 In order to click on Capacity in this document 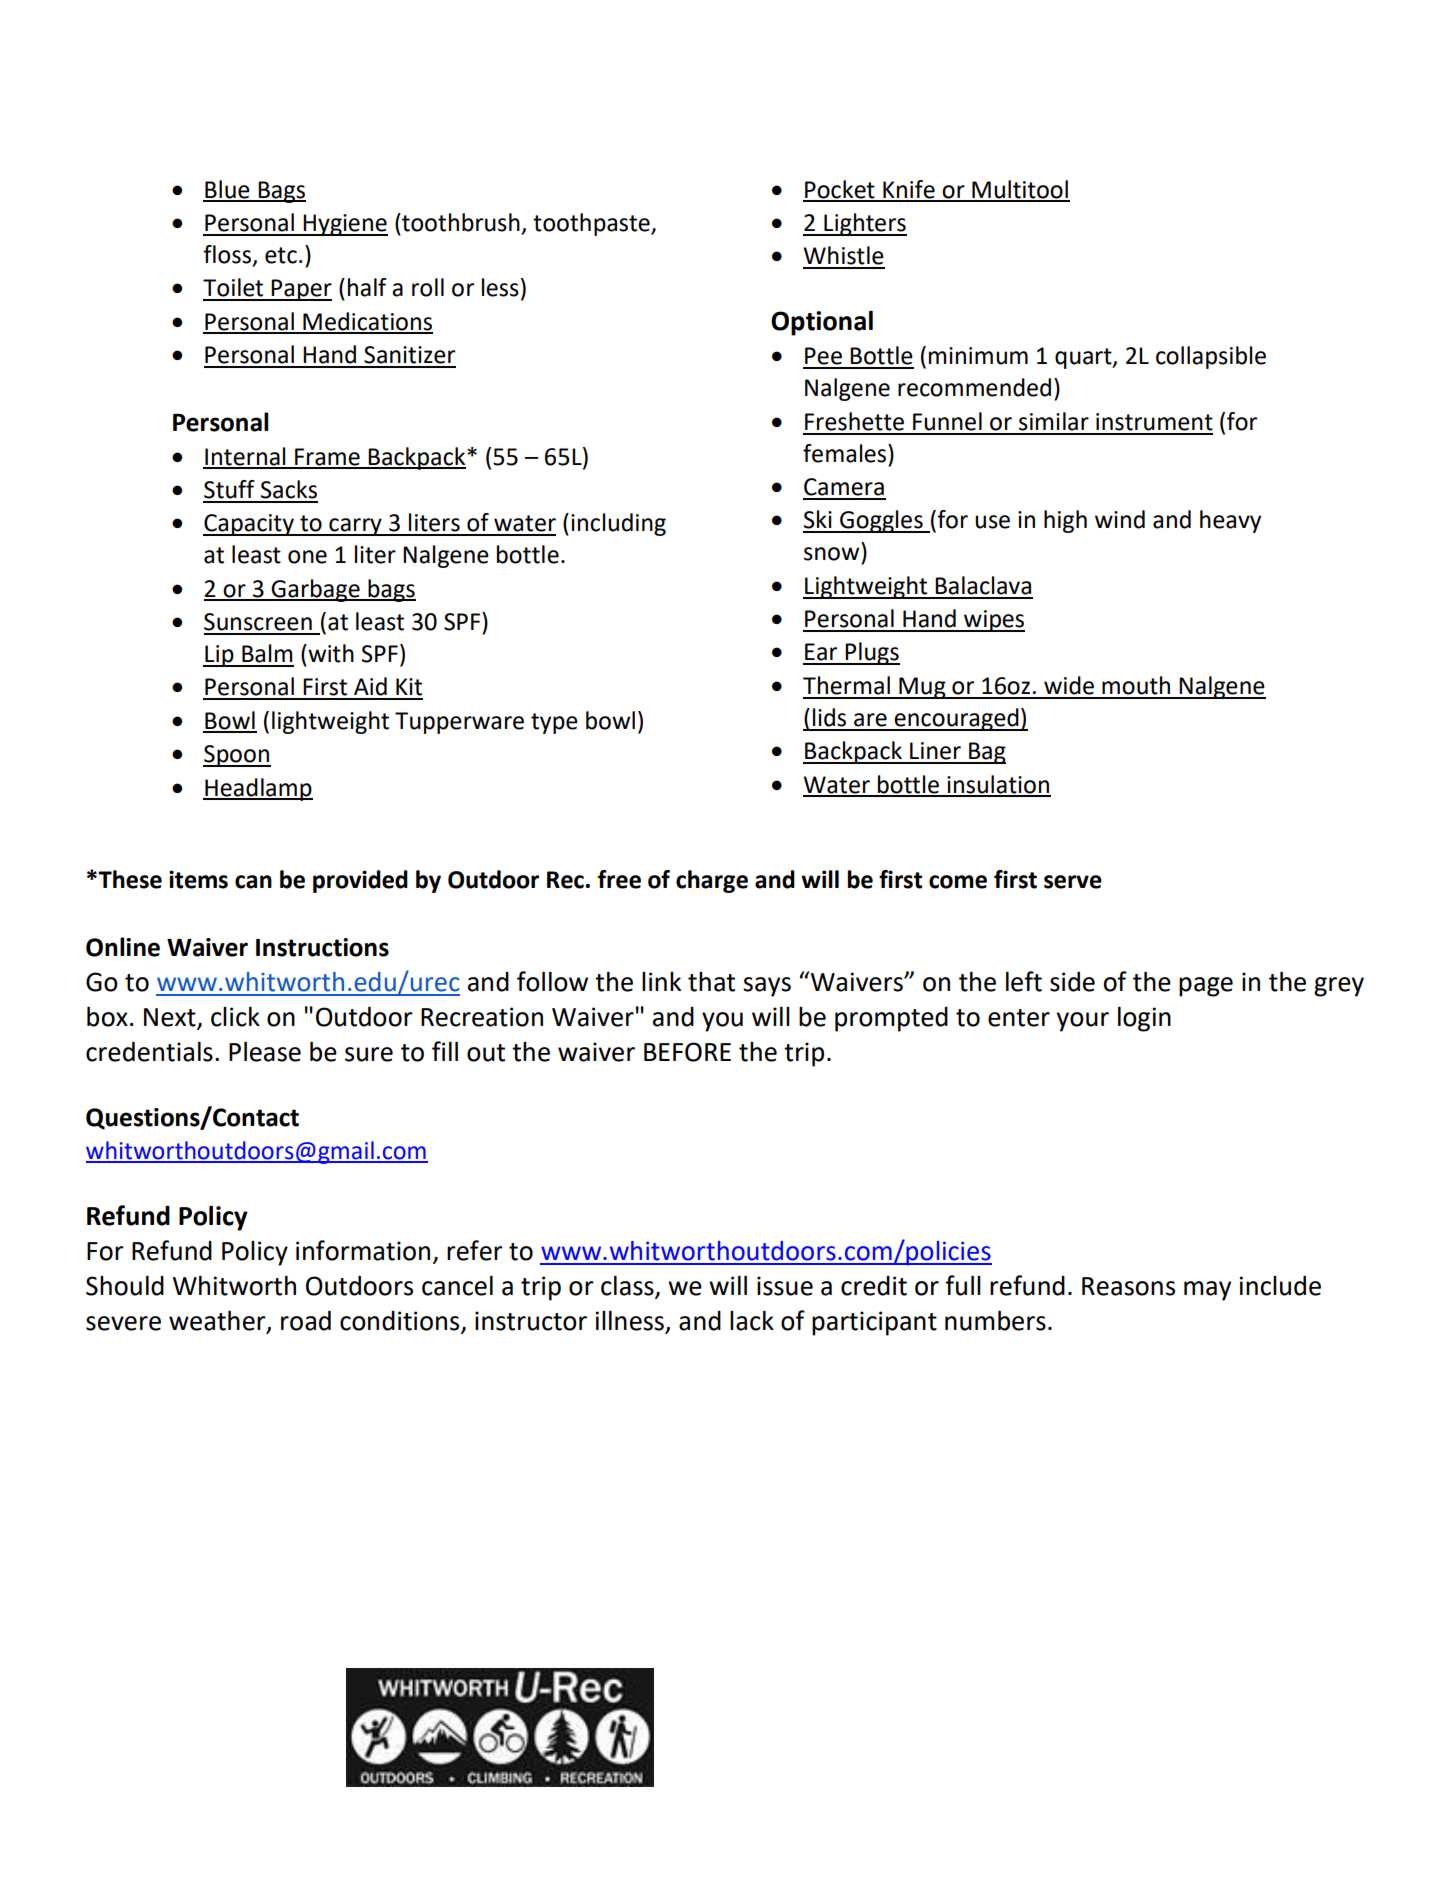, I will do `click(249, 525)`.
